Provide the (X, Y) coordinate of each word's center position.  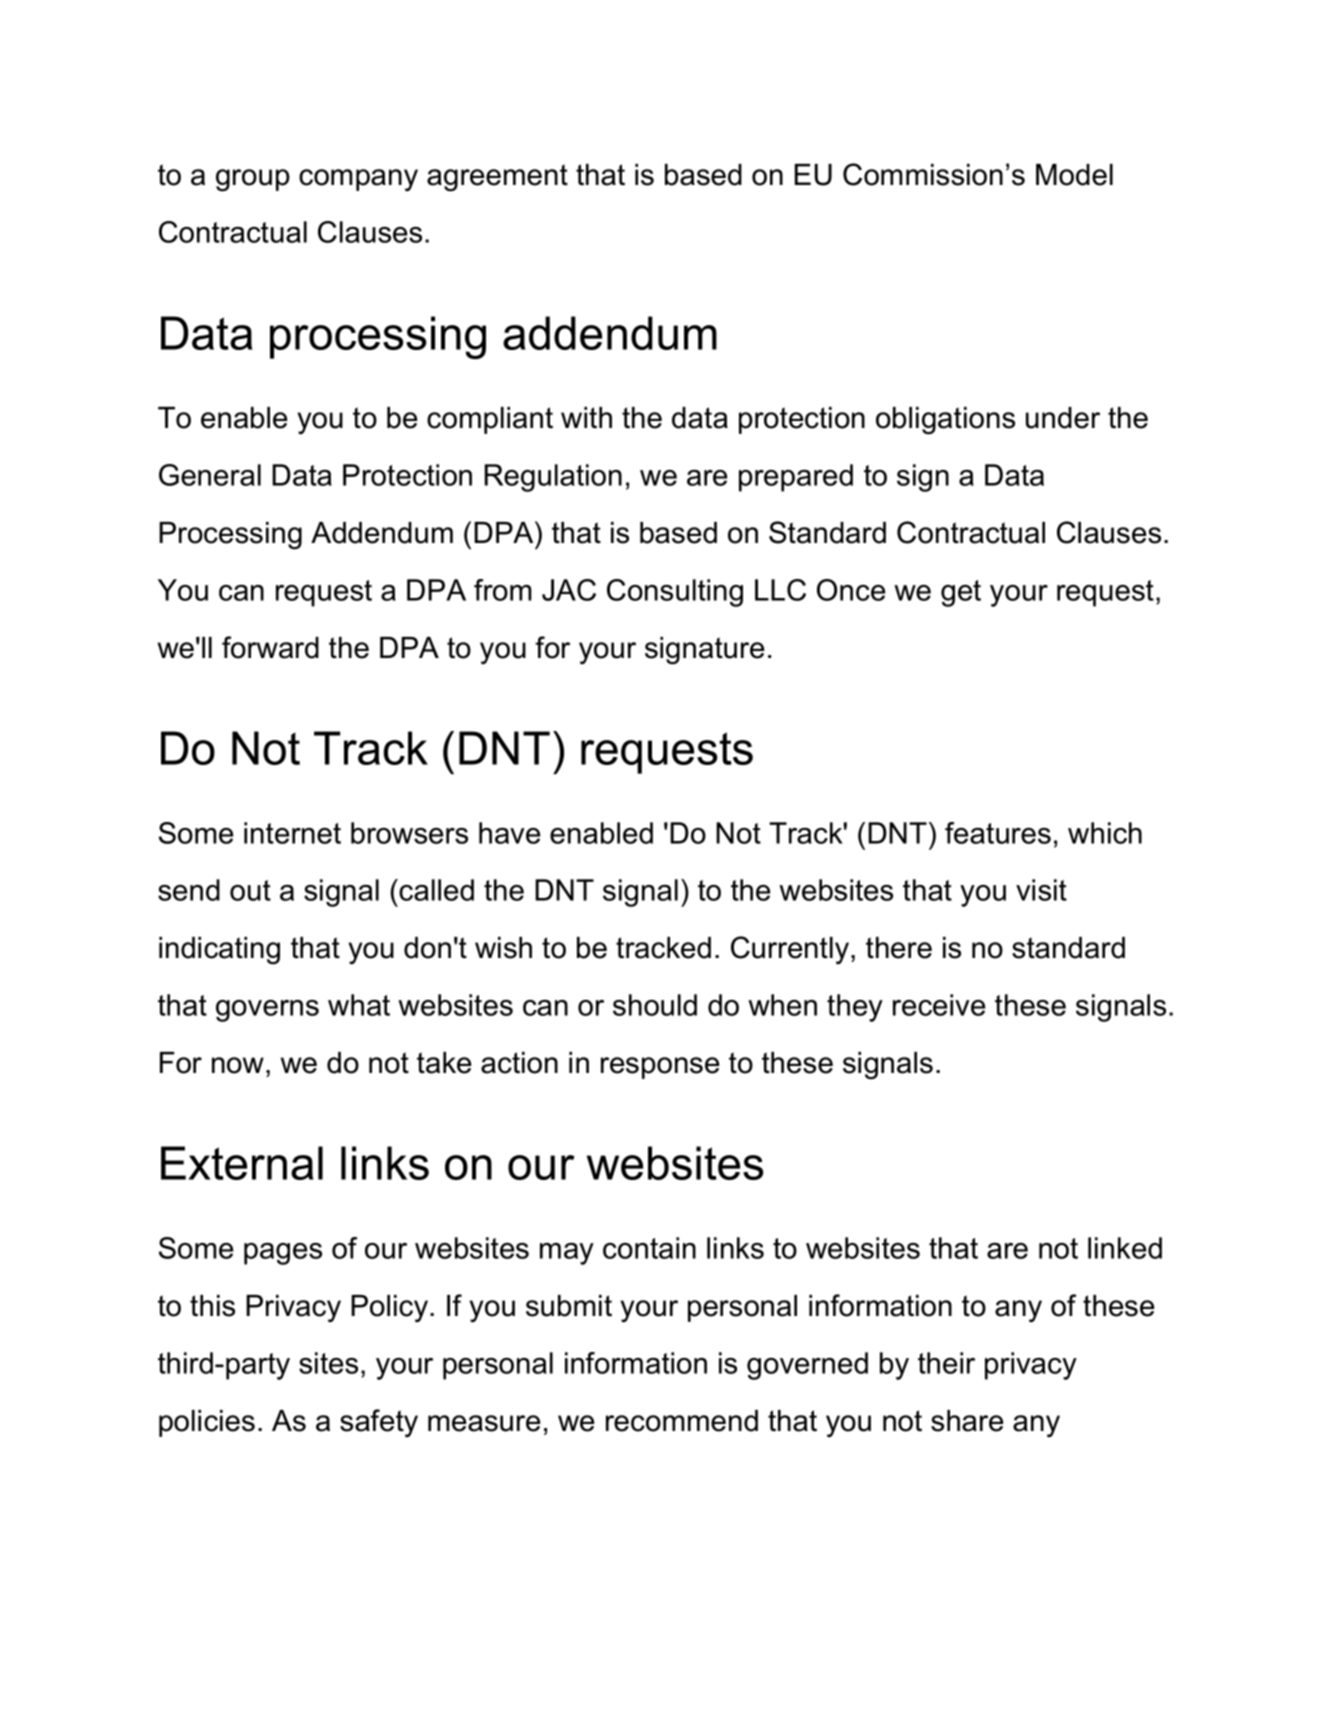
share (967, 1421)
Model (1074, 175)
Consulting (675, 593)
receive (939, 1005)
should (655, 1005)
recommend (682, 1421)
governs (267, 1011)
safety (379, 1423)
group (253, 180)
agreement (497, 178)
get (961, 593)
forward (270, 647)
